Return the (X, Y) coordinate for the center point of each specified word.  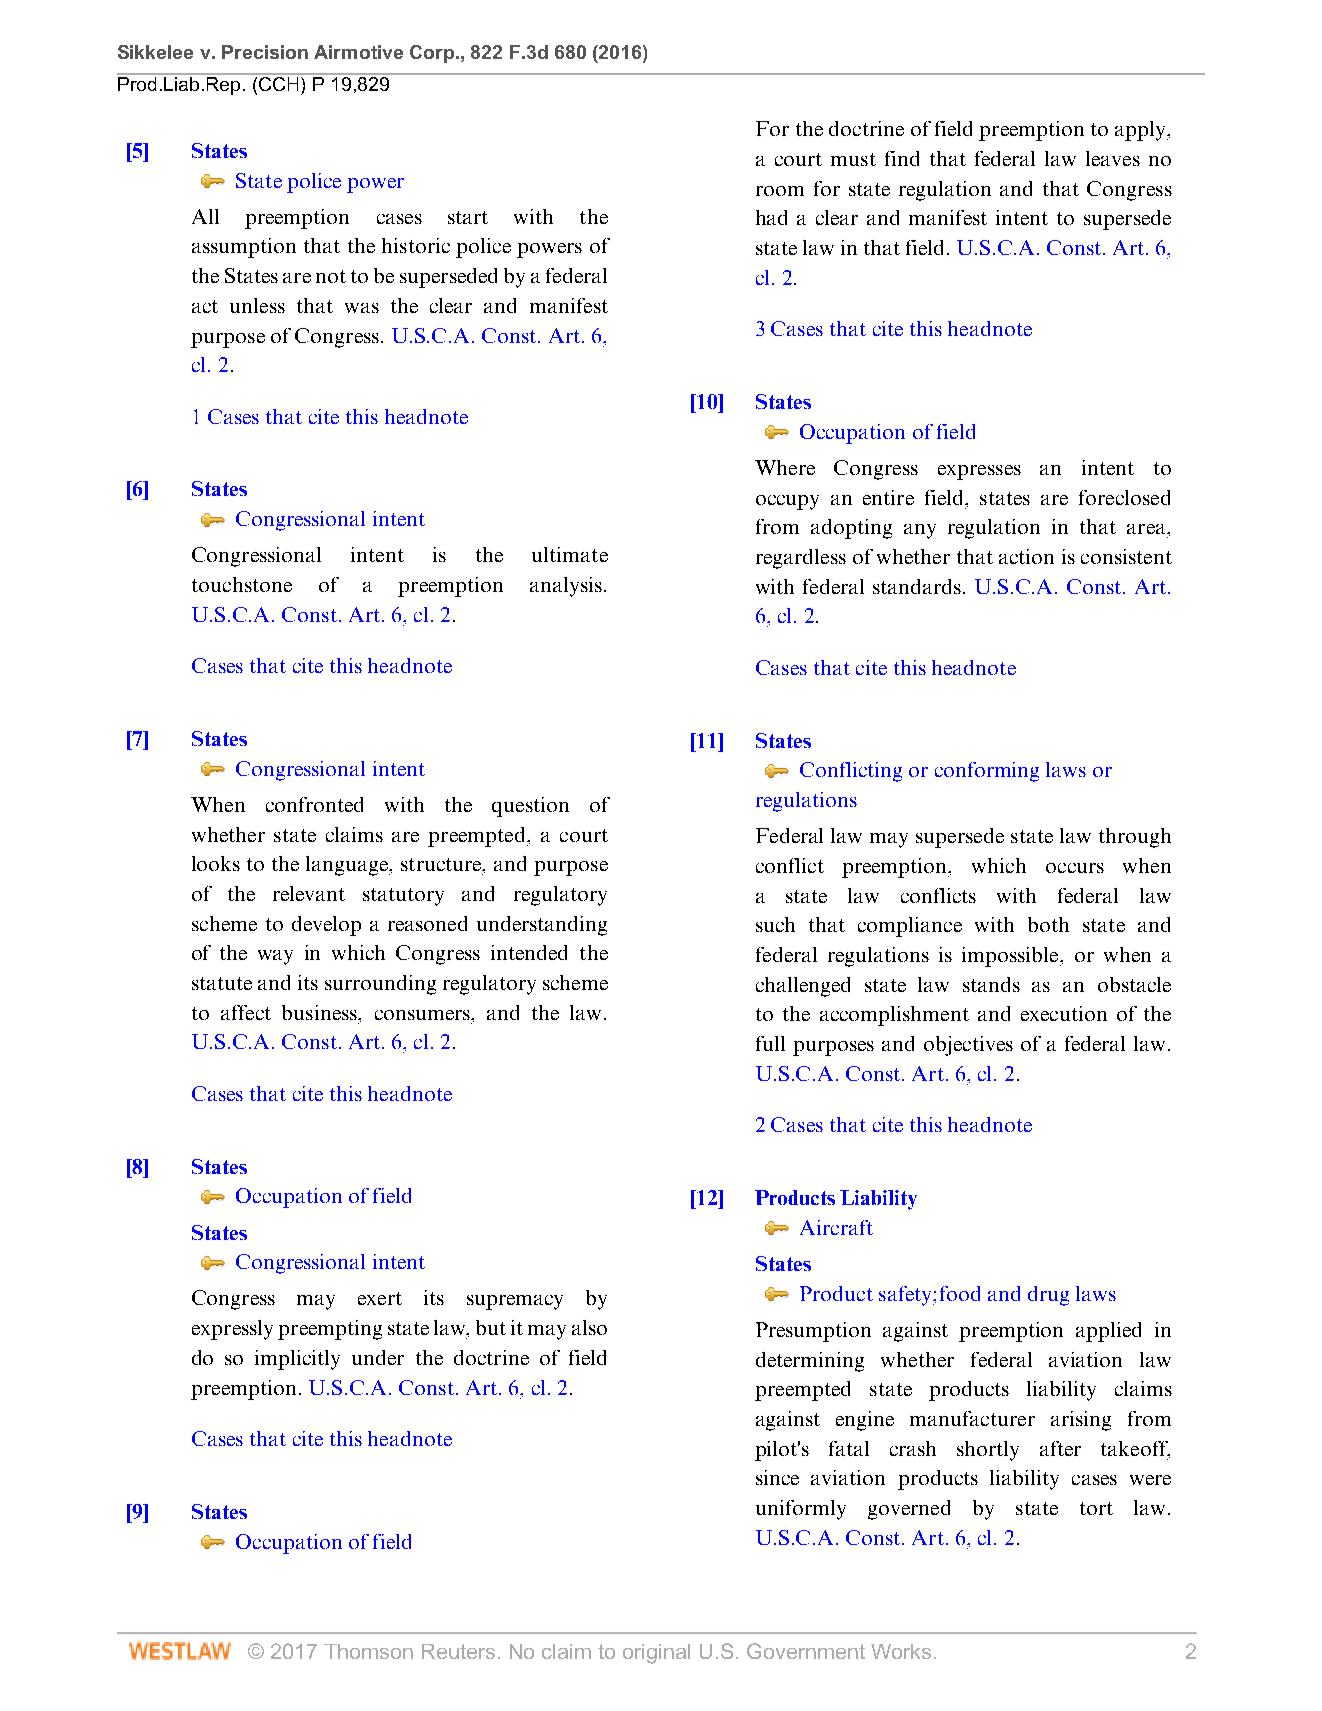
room (780, 191)
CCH (279, 82)
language (348, 866)
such (775, 924)
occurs (1075, 868)
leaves (1113, 158)
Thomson (368, 1651)
